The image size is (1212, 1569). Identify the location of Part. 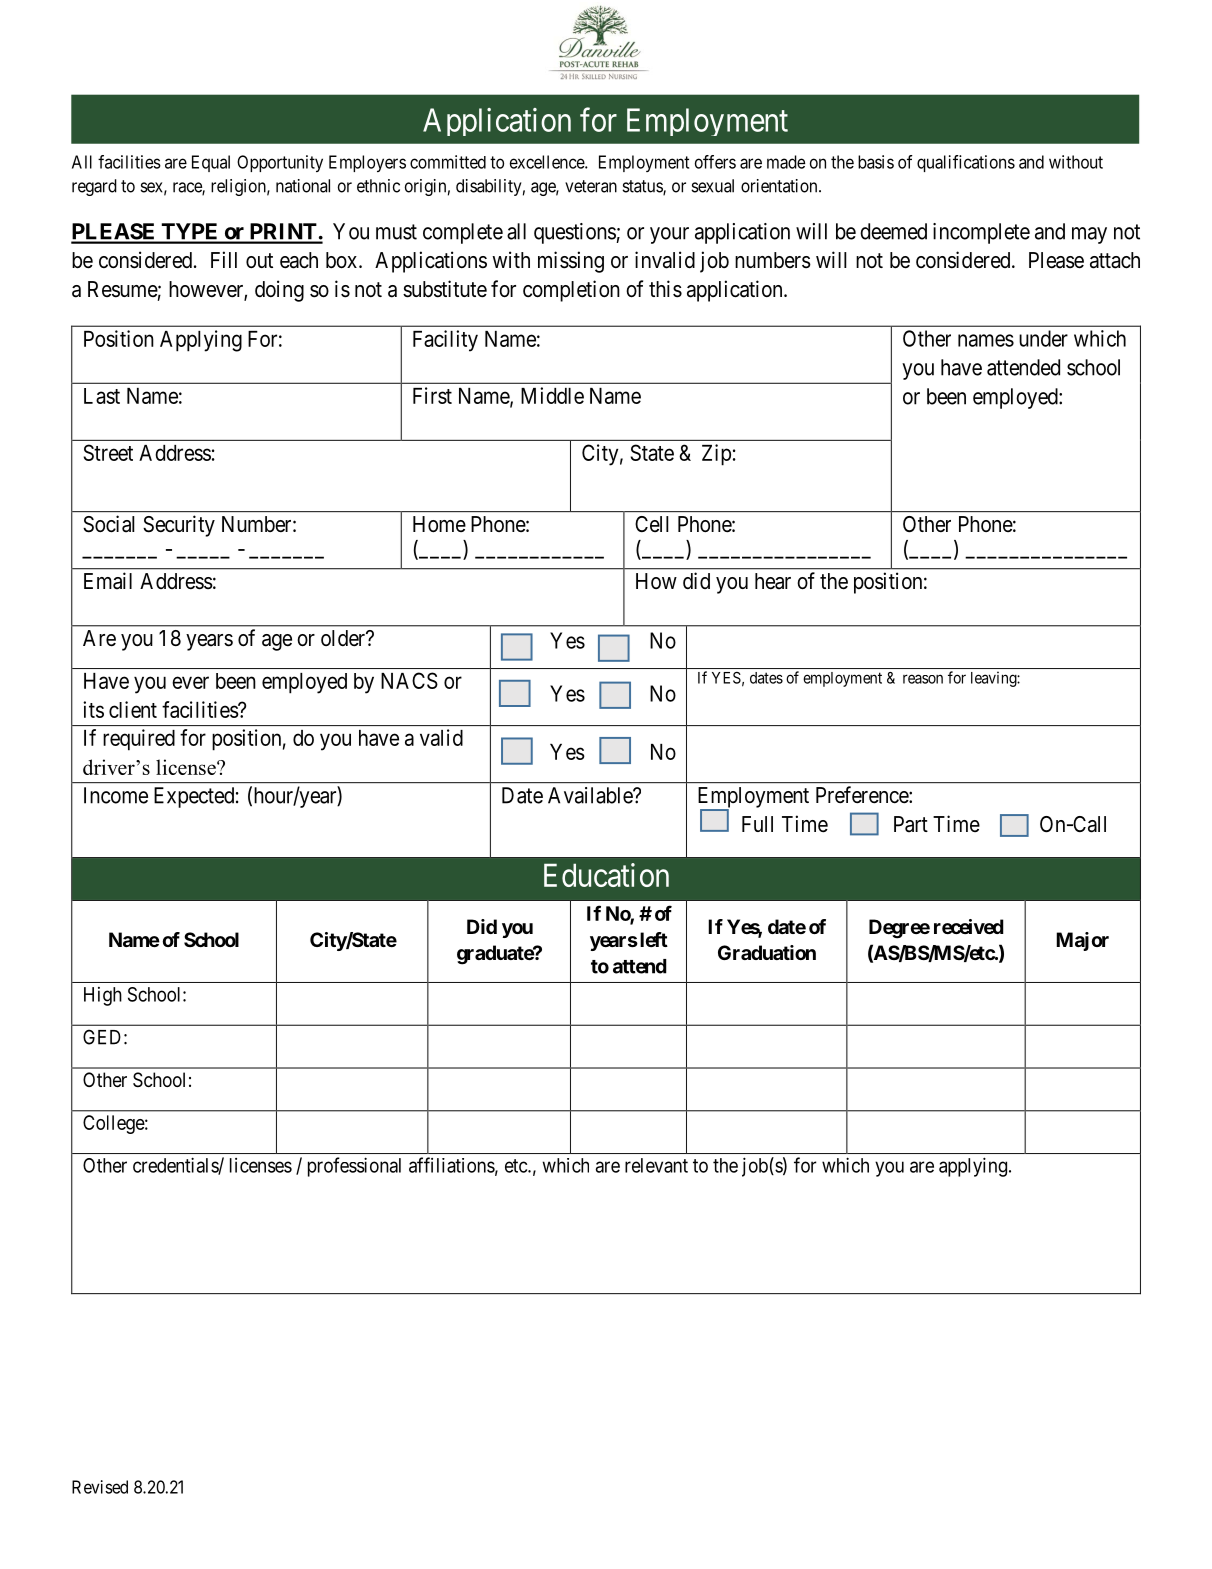
(911, 824).
